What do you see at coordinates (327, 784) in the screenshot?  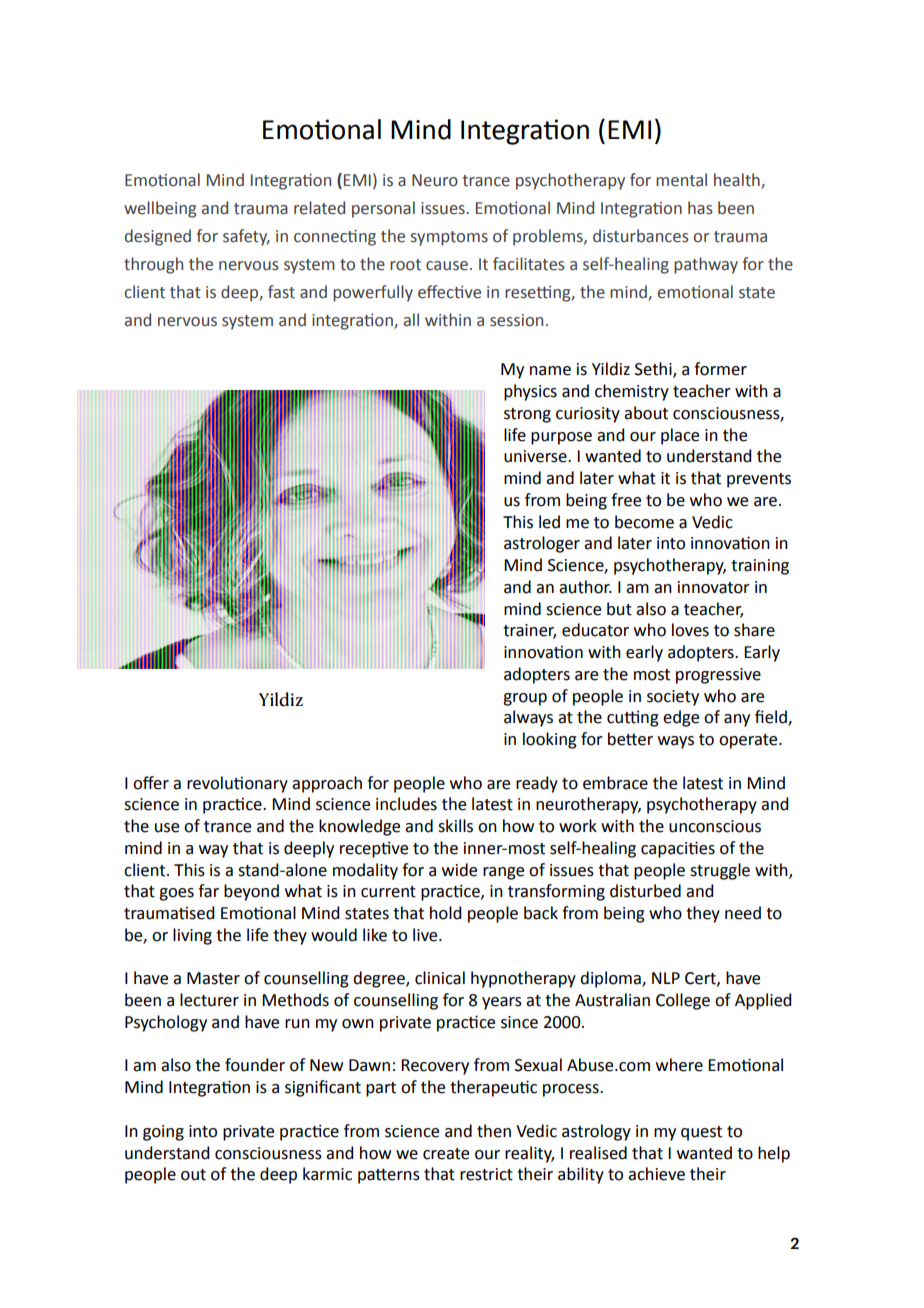 I see `approach` at bounding box center [327, 784].
